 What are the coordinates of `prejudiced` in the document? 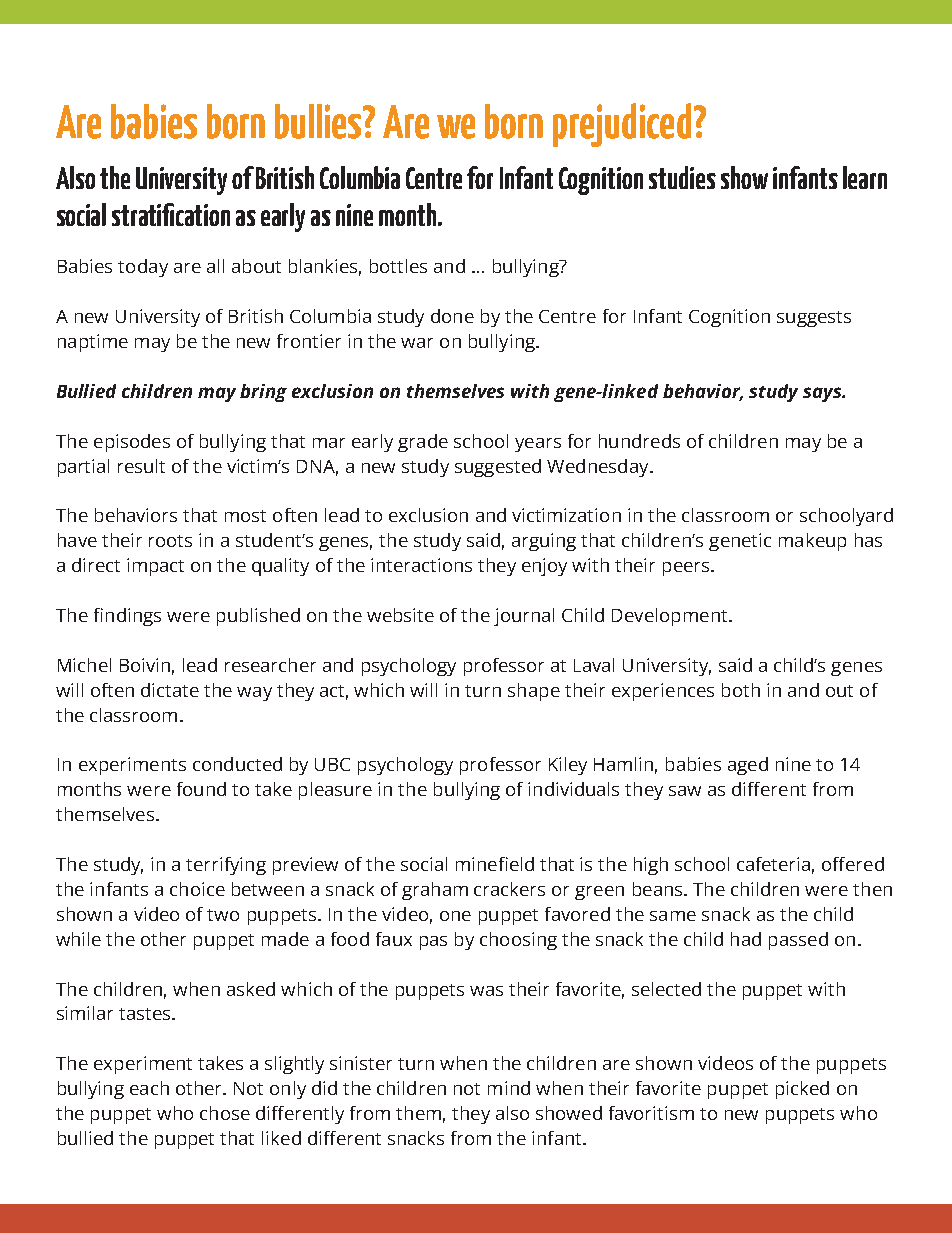 It's located at (622, 125).
